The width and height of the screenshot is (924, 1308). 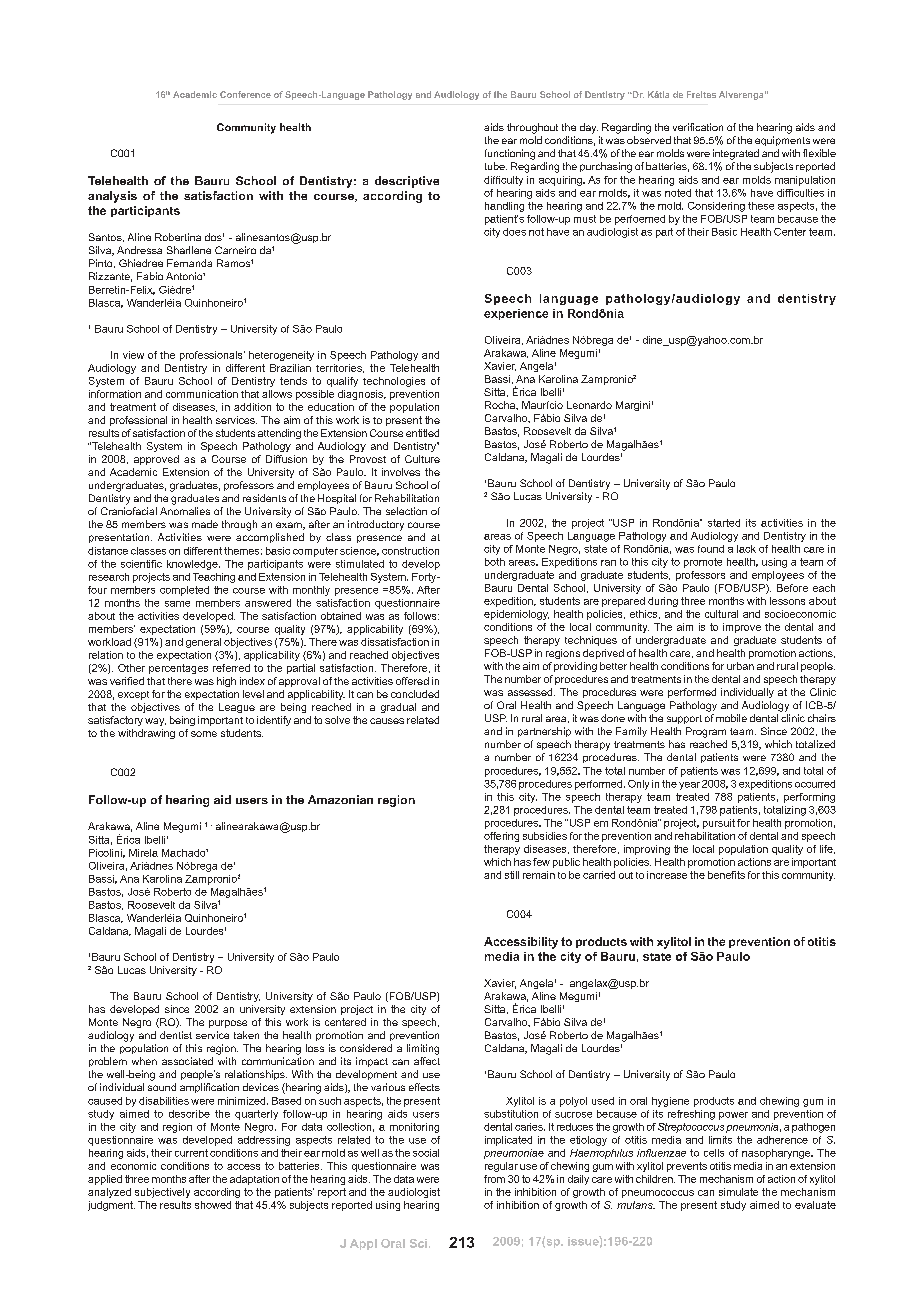 I want to click on limiting, so click(x=423, y=1049).
